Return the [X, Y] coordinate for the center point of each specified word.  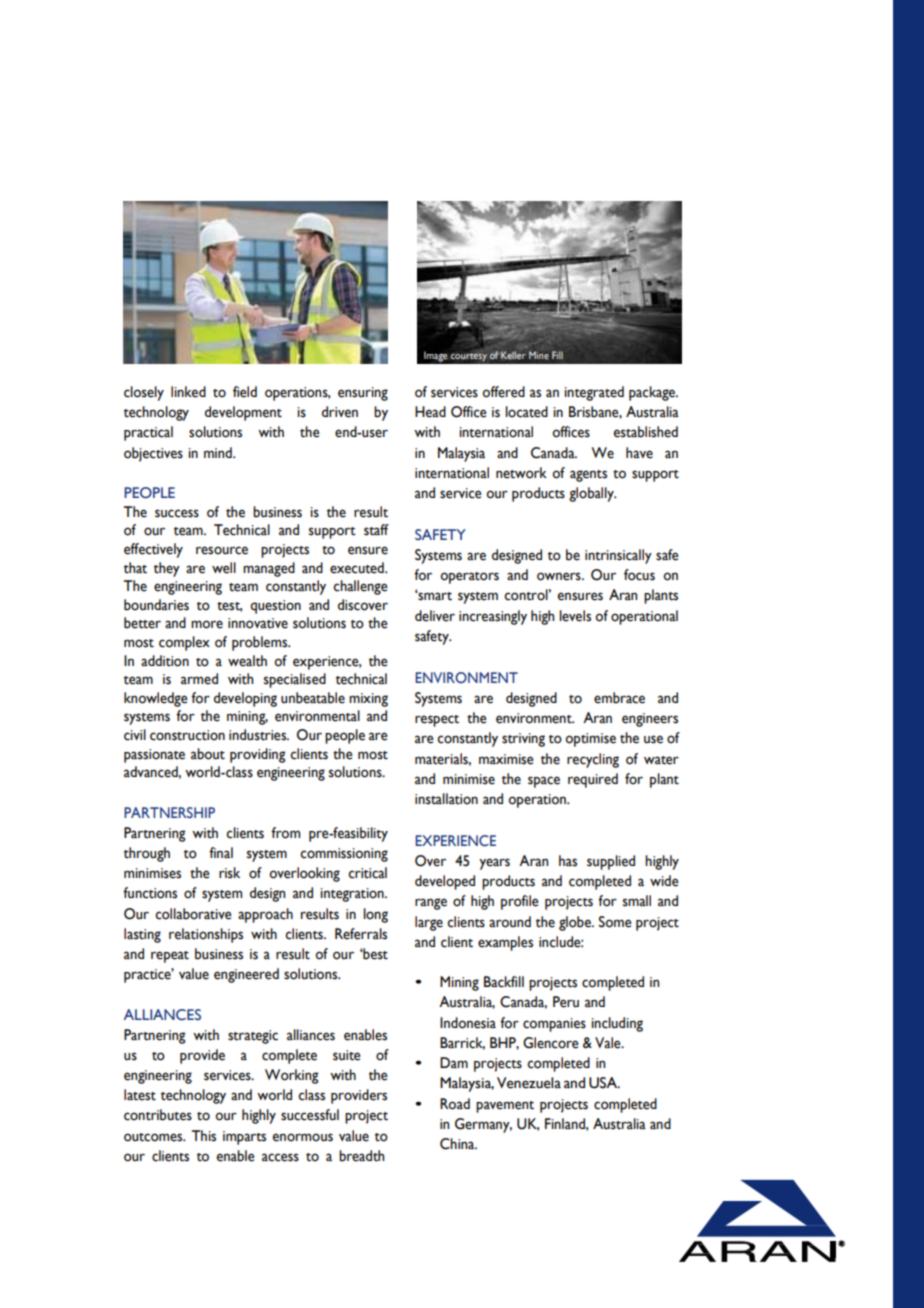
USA [604, 1083]
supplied [611, 862]
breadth [361, 1156]
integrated [594, 393]
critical [367, 873]
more [207, 624]
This [204, 1136]
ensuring [363, 394]
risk [229, 873]
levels [575, 616]
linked [188, 392]
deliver [435, 616]
